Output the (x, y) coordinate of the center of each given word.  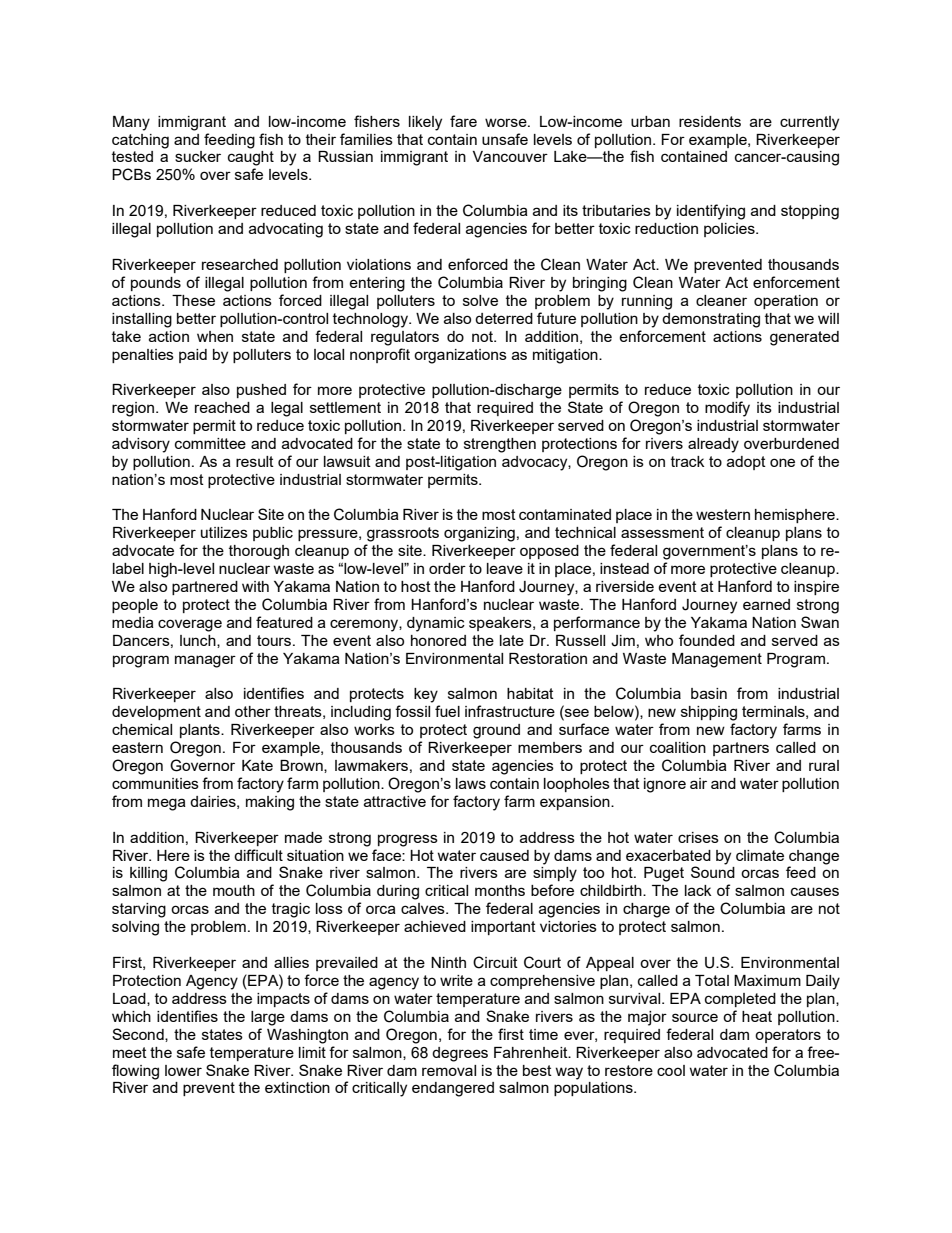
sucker (198, 156)
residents (710, 121)
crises (698, 837)
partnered (205, 588)
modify (727, 409)
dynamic (436, 624)
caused (504, 855)
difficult (258, 855)
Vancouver (510, 156)
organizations (460, 356)
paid (193, 356)
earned (766, 604)
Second (139, 1035)
